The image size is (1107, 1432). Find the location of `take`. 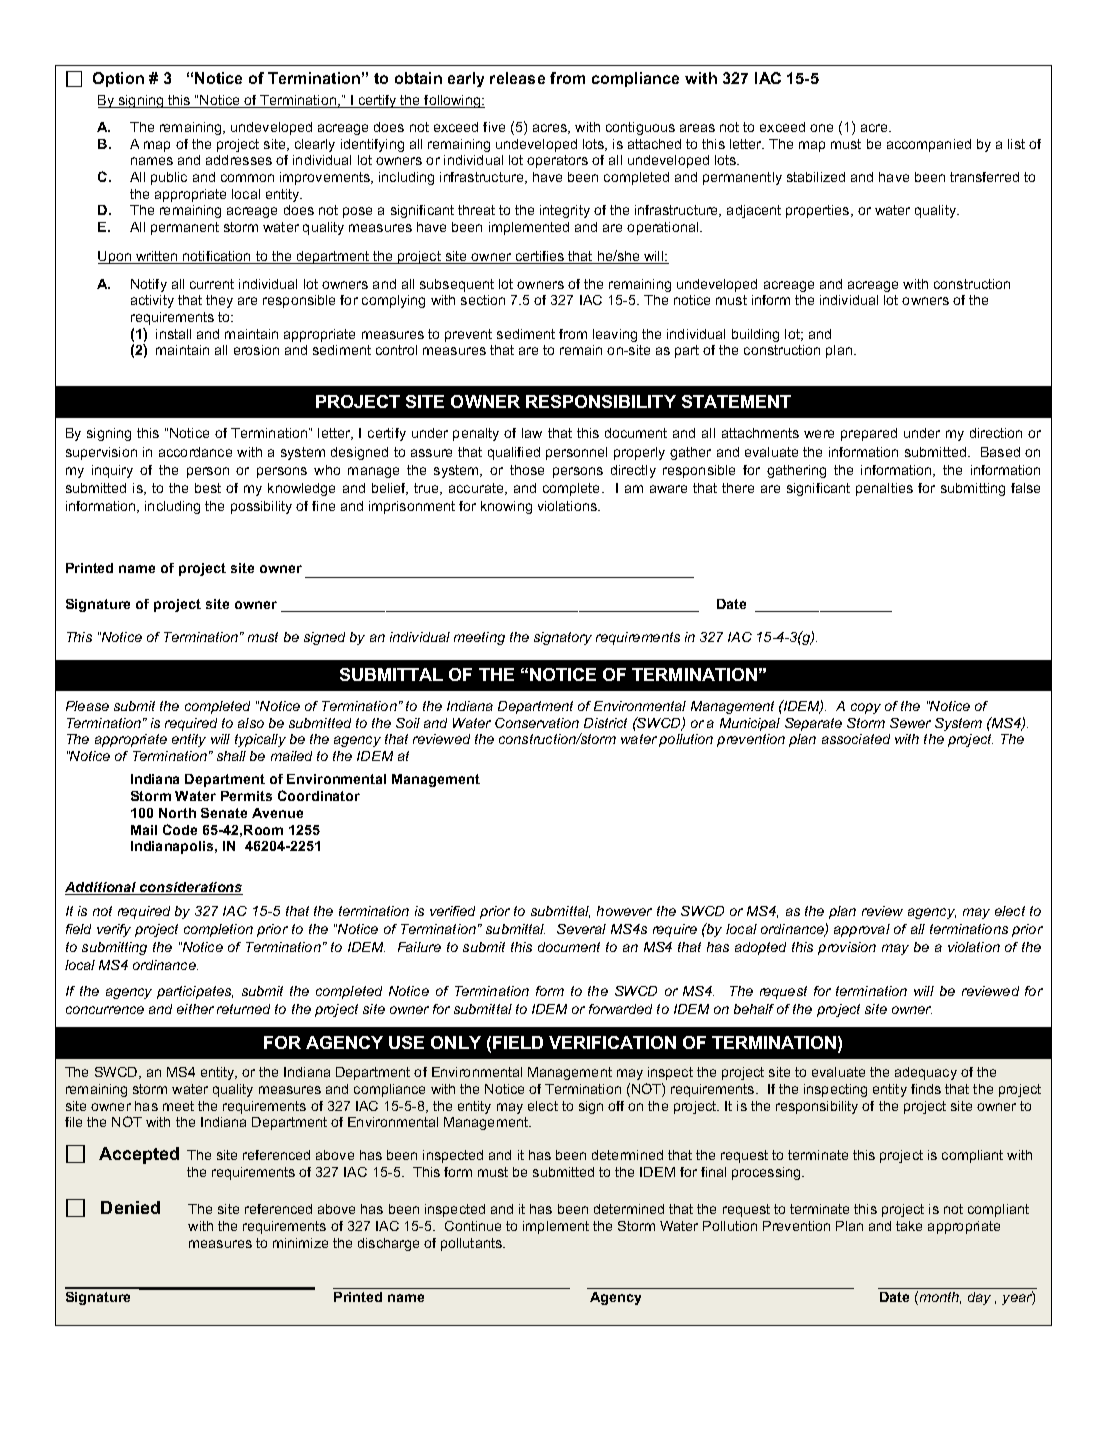

take is located at coordinates (909, 1226).
